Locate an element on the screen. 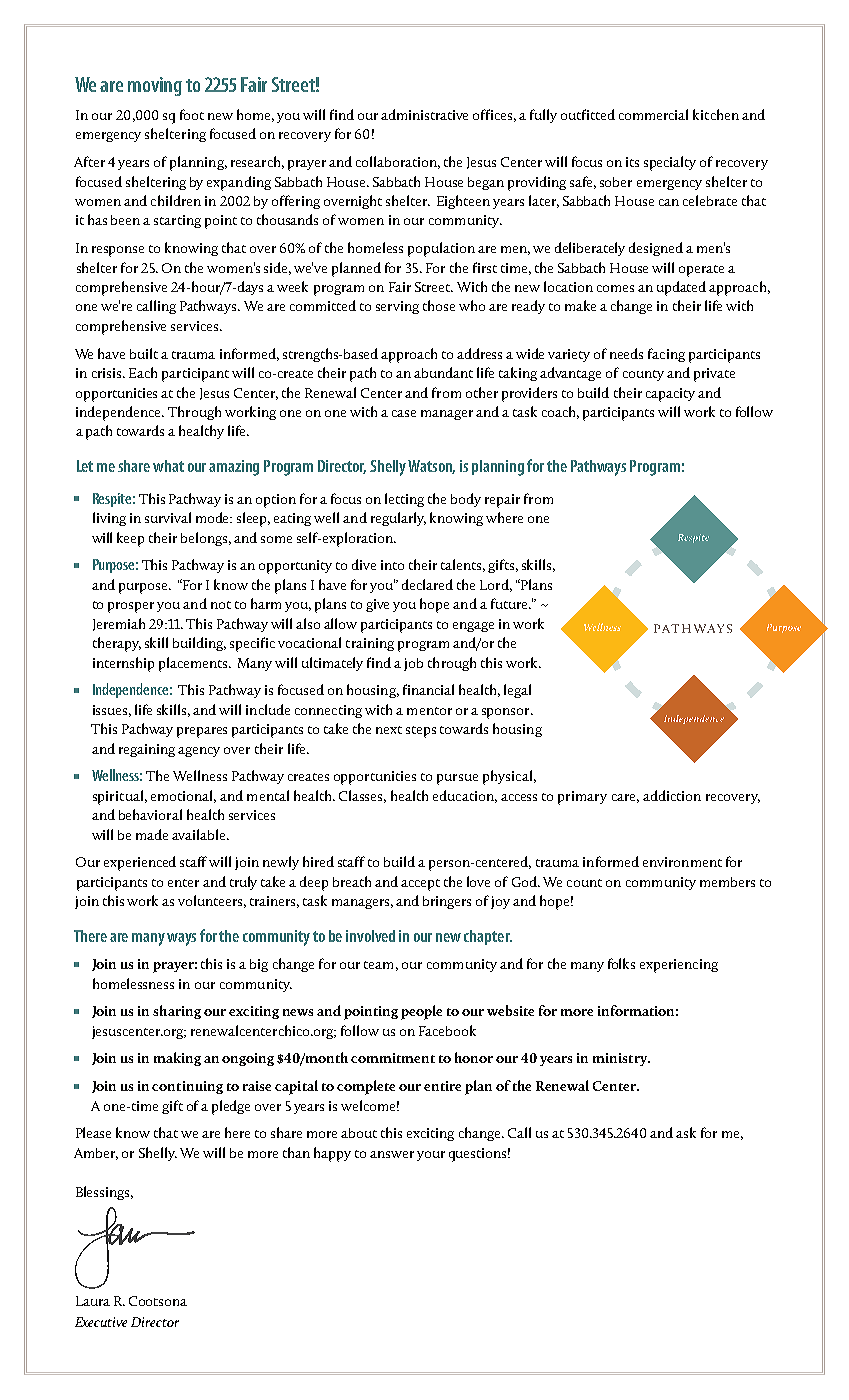 The image size is (849, 1400). commercial is located at coordinates (653, 114).
